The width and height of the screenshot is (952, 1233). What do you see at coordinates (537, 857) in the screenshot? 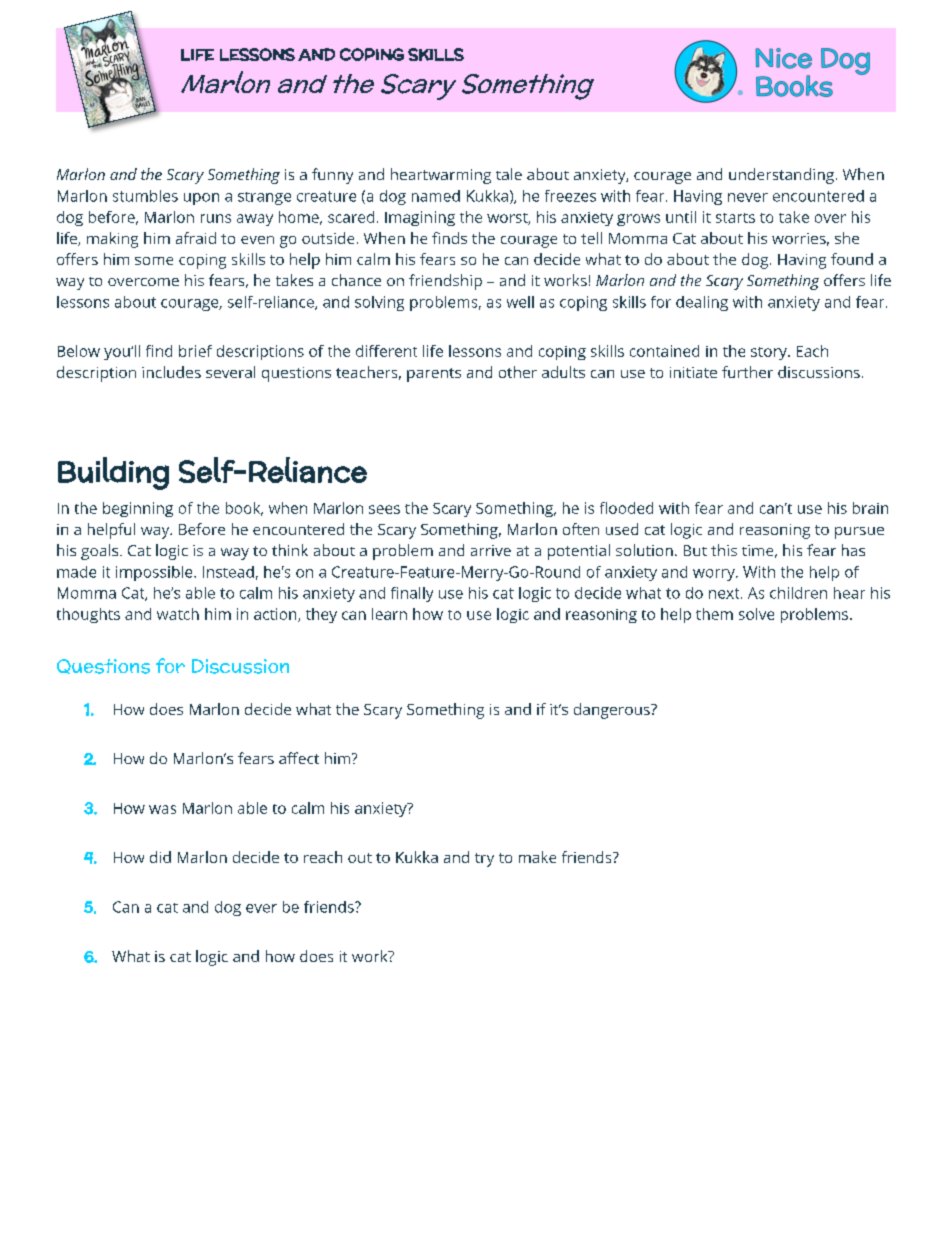
I see `make` at bounding box center [537, 857].
